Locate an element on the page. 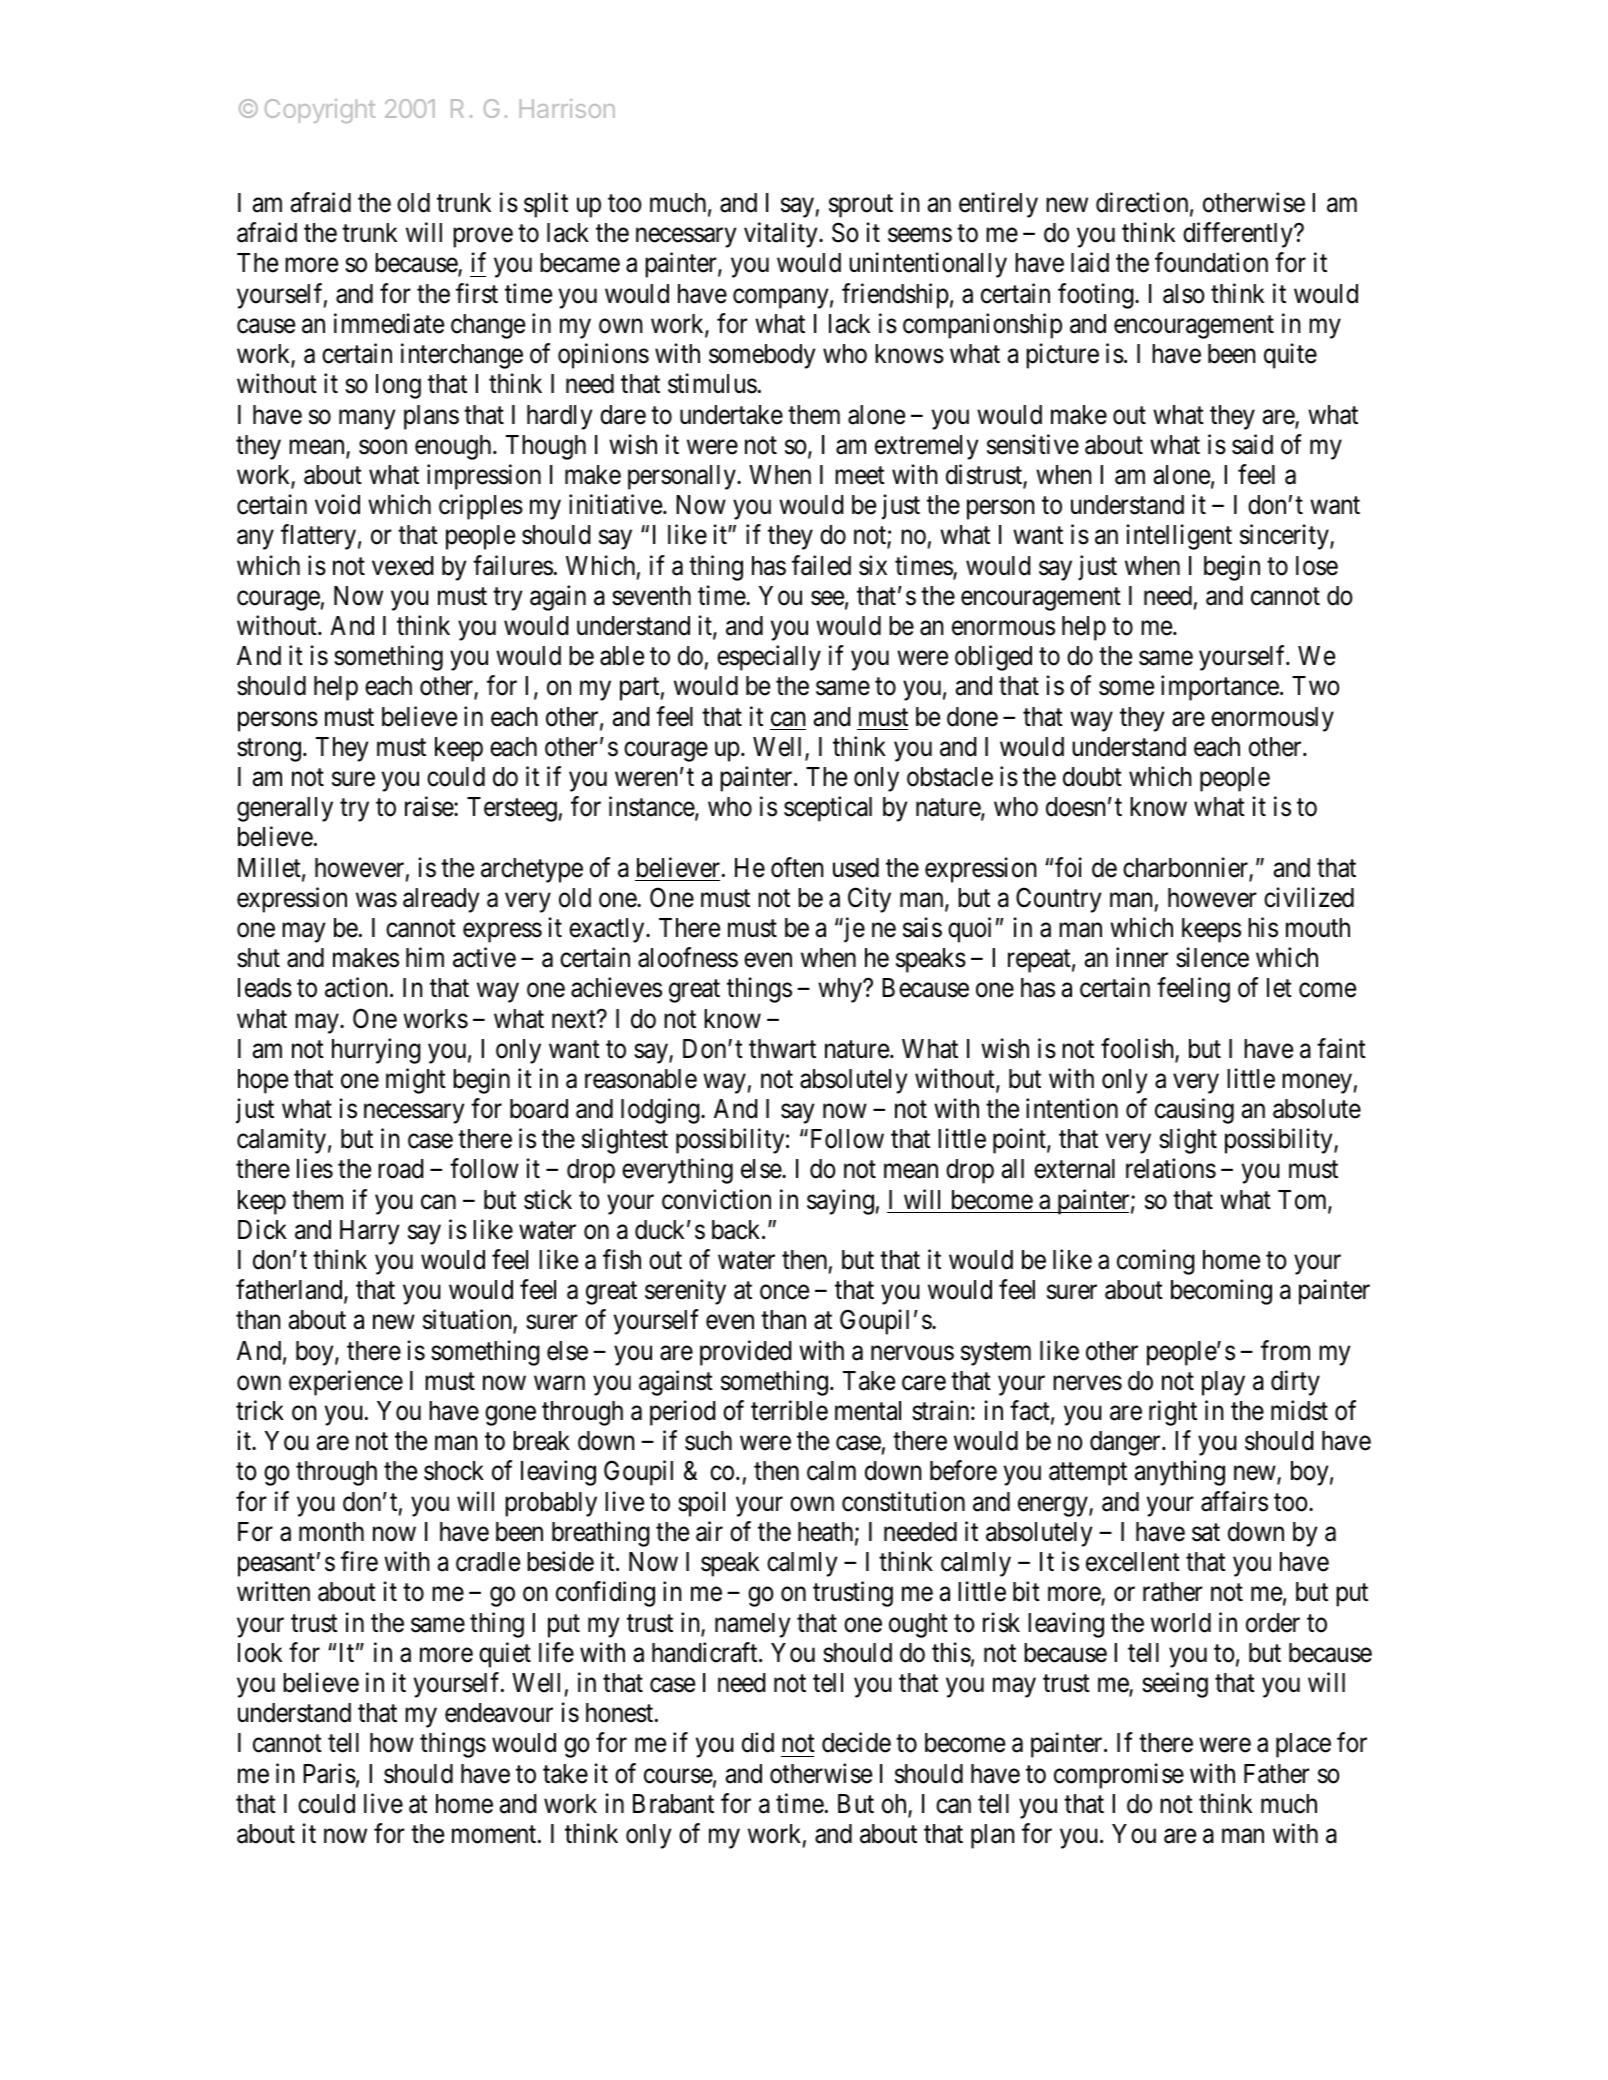 Image resolution: width=1608 pixels, height=2080 pixels. sincerity is located at coordinates (1285, 537).
